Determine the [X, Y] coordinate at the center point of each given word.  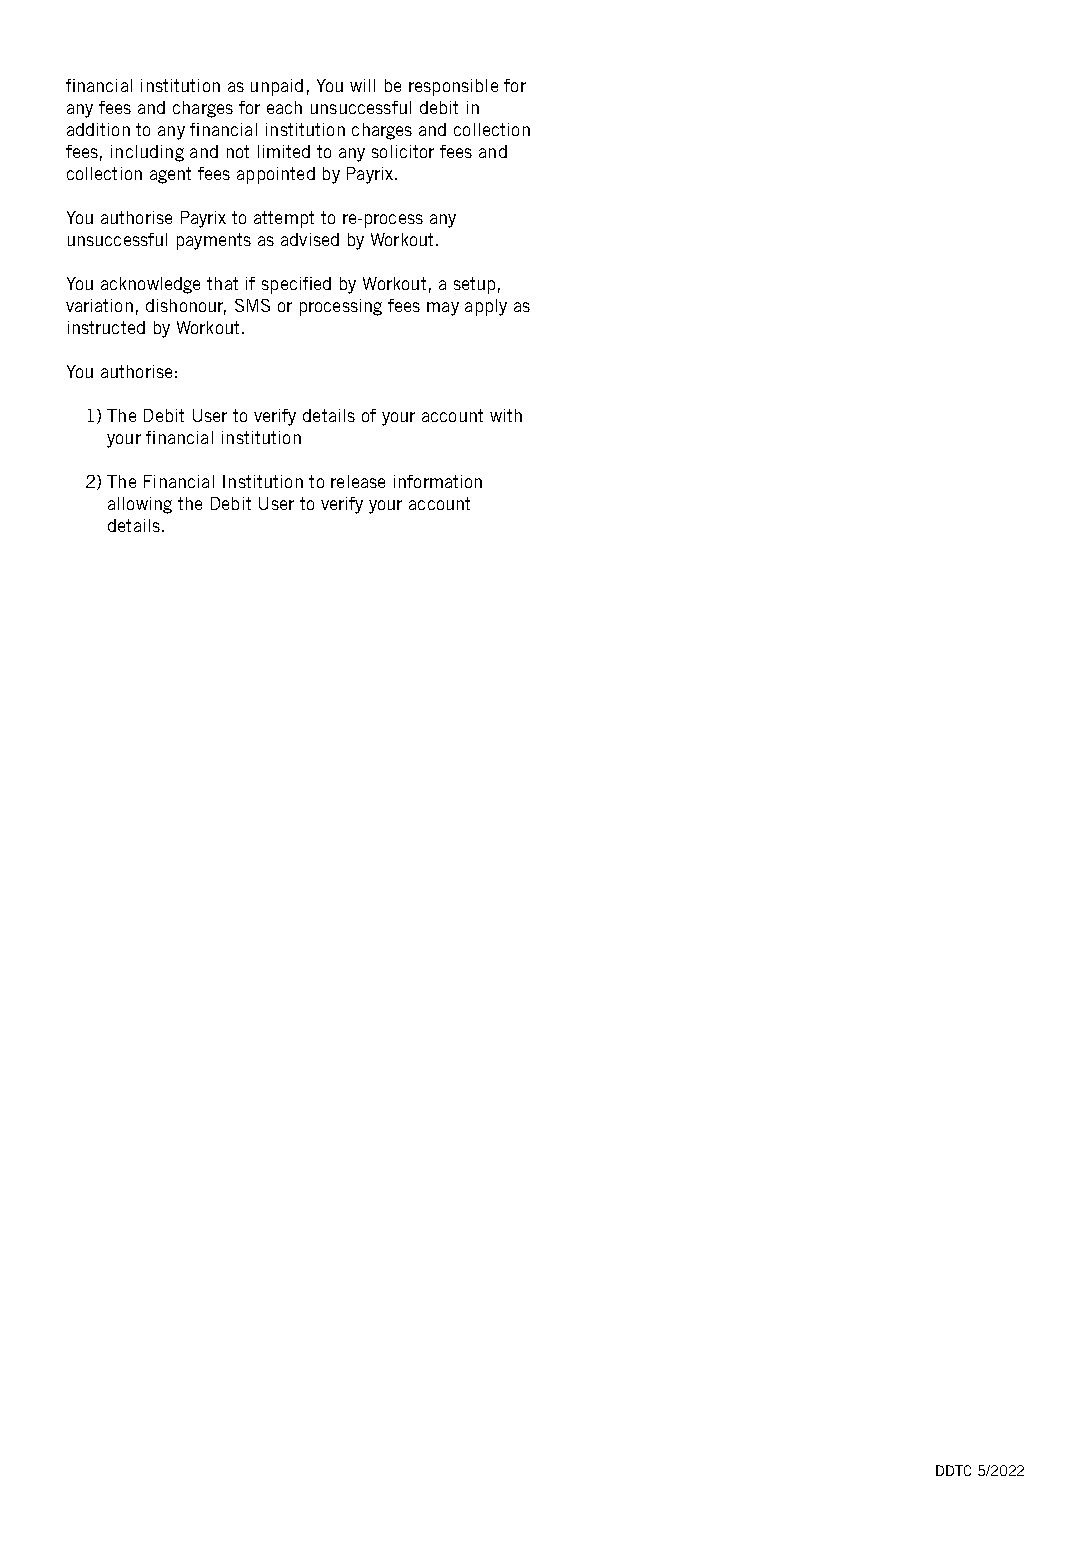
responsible [453, 87]
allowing [140, 505]
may [443, 309]
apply [486, 307]
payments [214, 241]
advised [310, 239]
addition [98, 129]
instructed [106, 327]
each [284, 107]
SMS [252, 305]
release [358, 481]
